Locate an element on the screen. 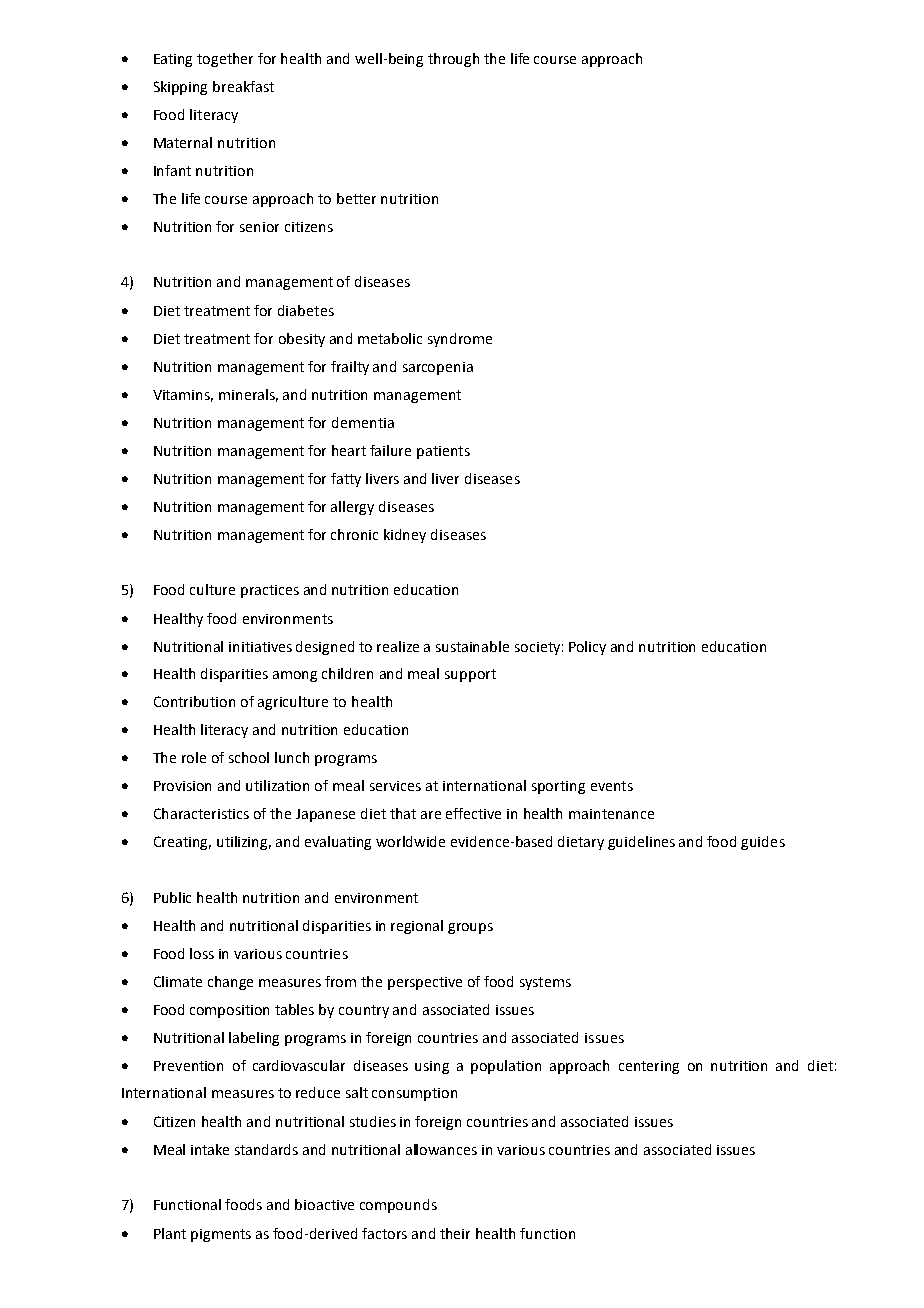  initiatives is located at coordinates (260, 647).
